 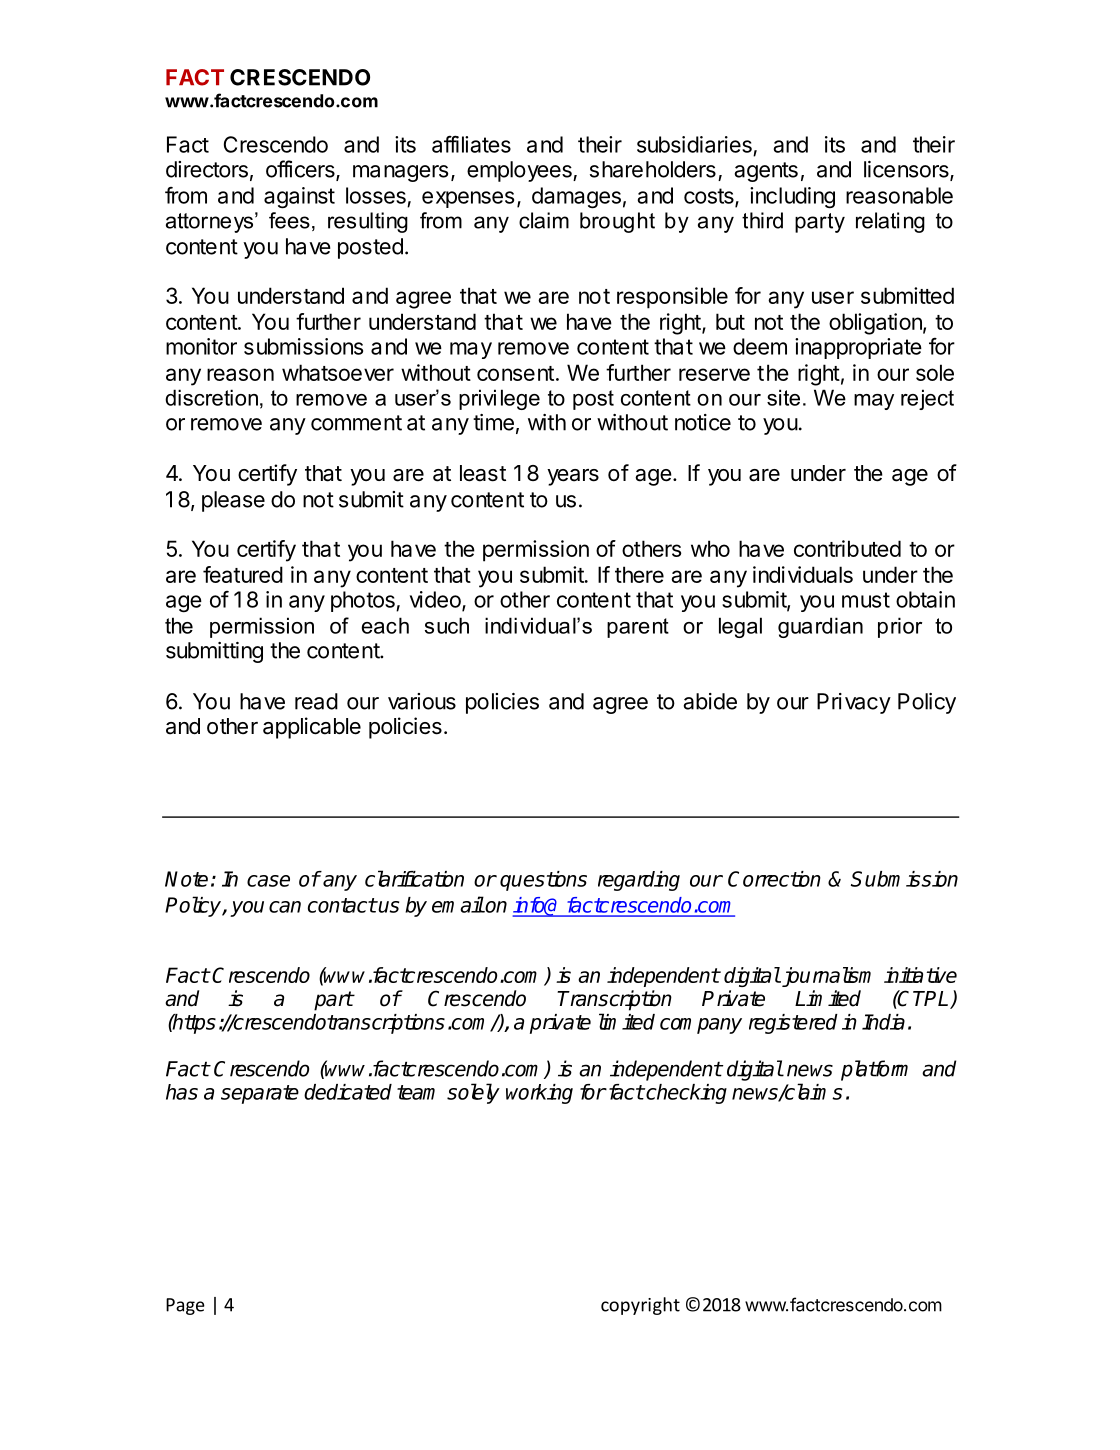 What do you see at coordinates (847, 548) in the screenshot?
I see `contributed` at bounding box center [847, 548].
